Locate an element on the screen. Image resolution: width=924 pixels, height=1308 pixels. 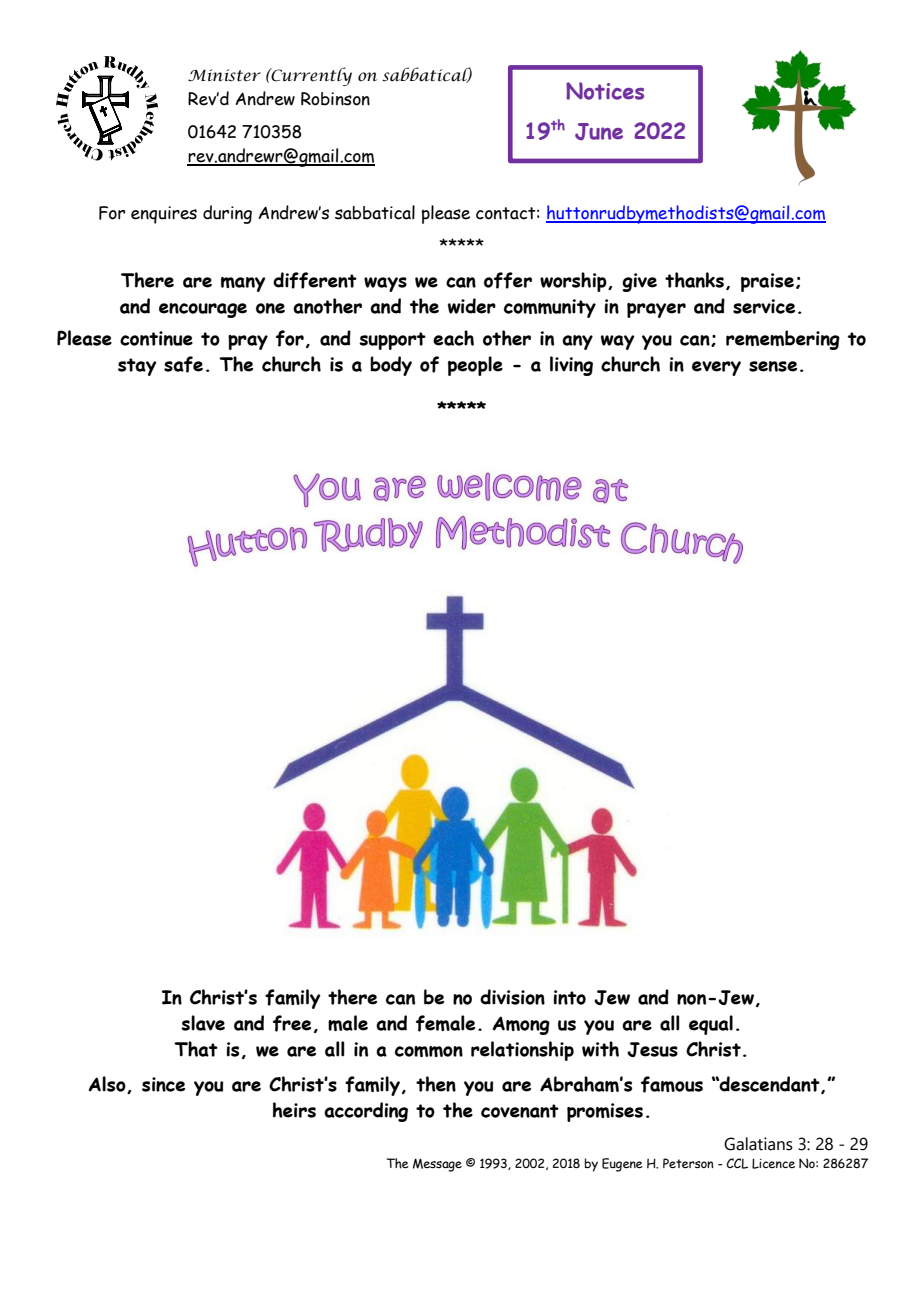
Peterson is located at coordinates (688, 1163).
